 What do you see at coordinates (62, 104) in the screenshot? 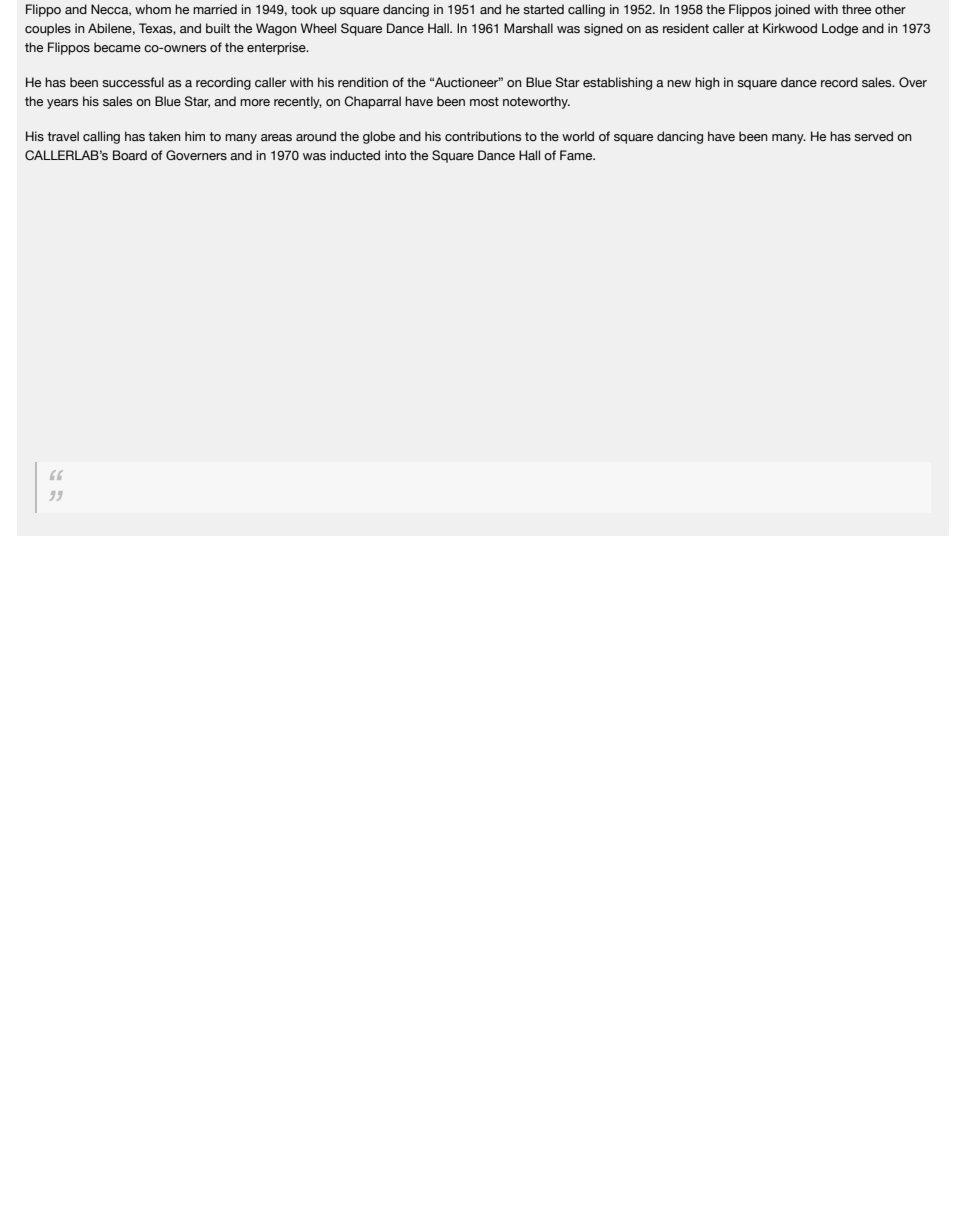
I see `years` at bounding box center [62, 104].
